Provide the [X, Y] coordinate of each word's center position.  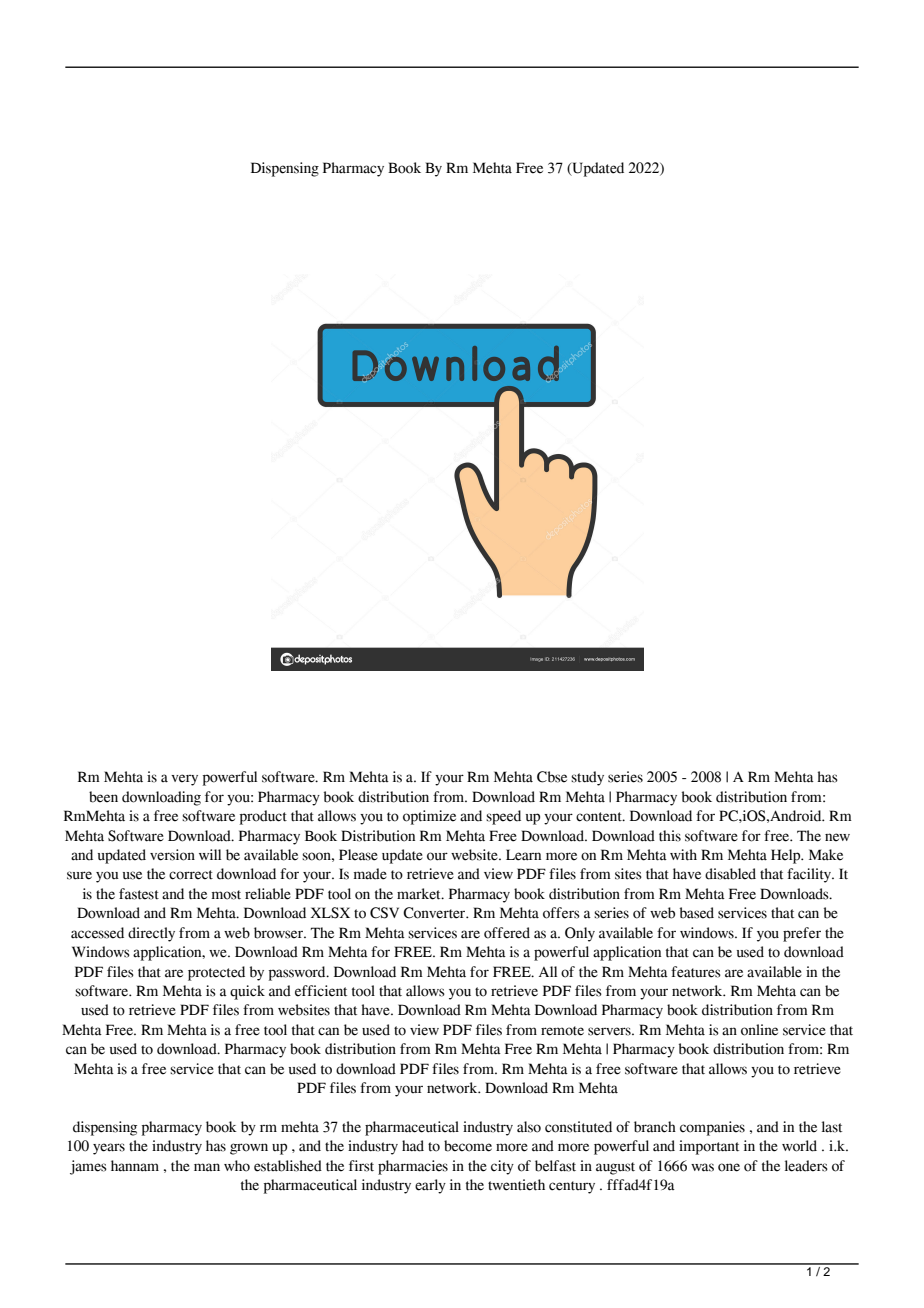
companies [712, 1128]
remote [562, 1031]
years [109, 1149]
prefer [802, 934]
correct [191, 875]
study [587, 778]
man [207, 1167]
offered [507, 933]
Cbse [552, 777]
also [529, 1127]
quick [247, 992]
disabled [730, 874]
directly [151, 934]
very [184, 780]
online [759, 1030]
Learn [523, 855]
